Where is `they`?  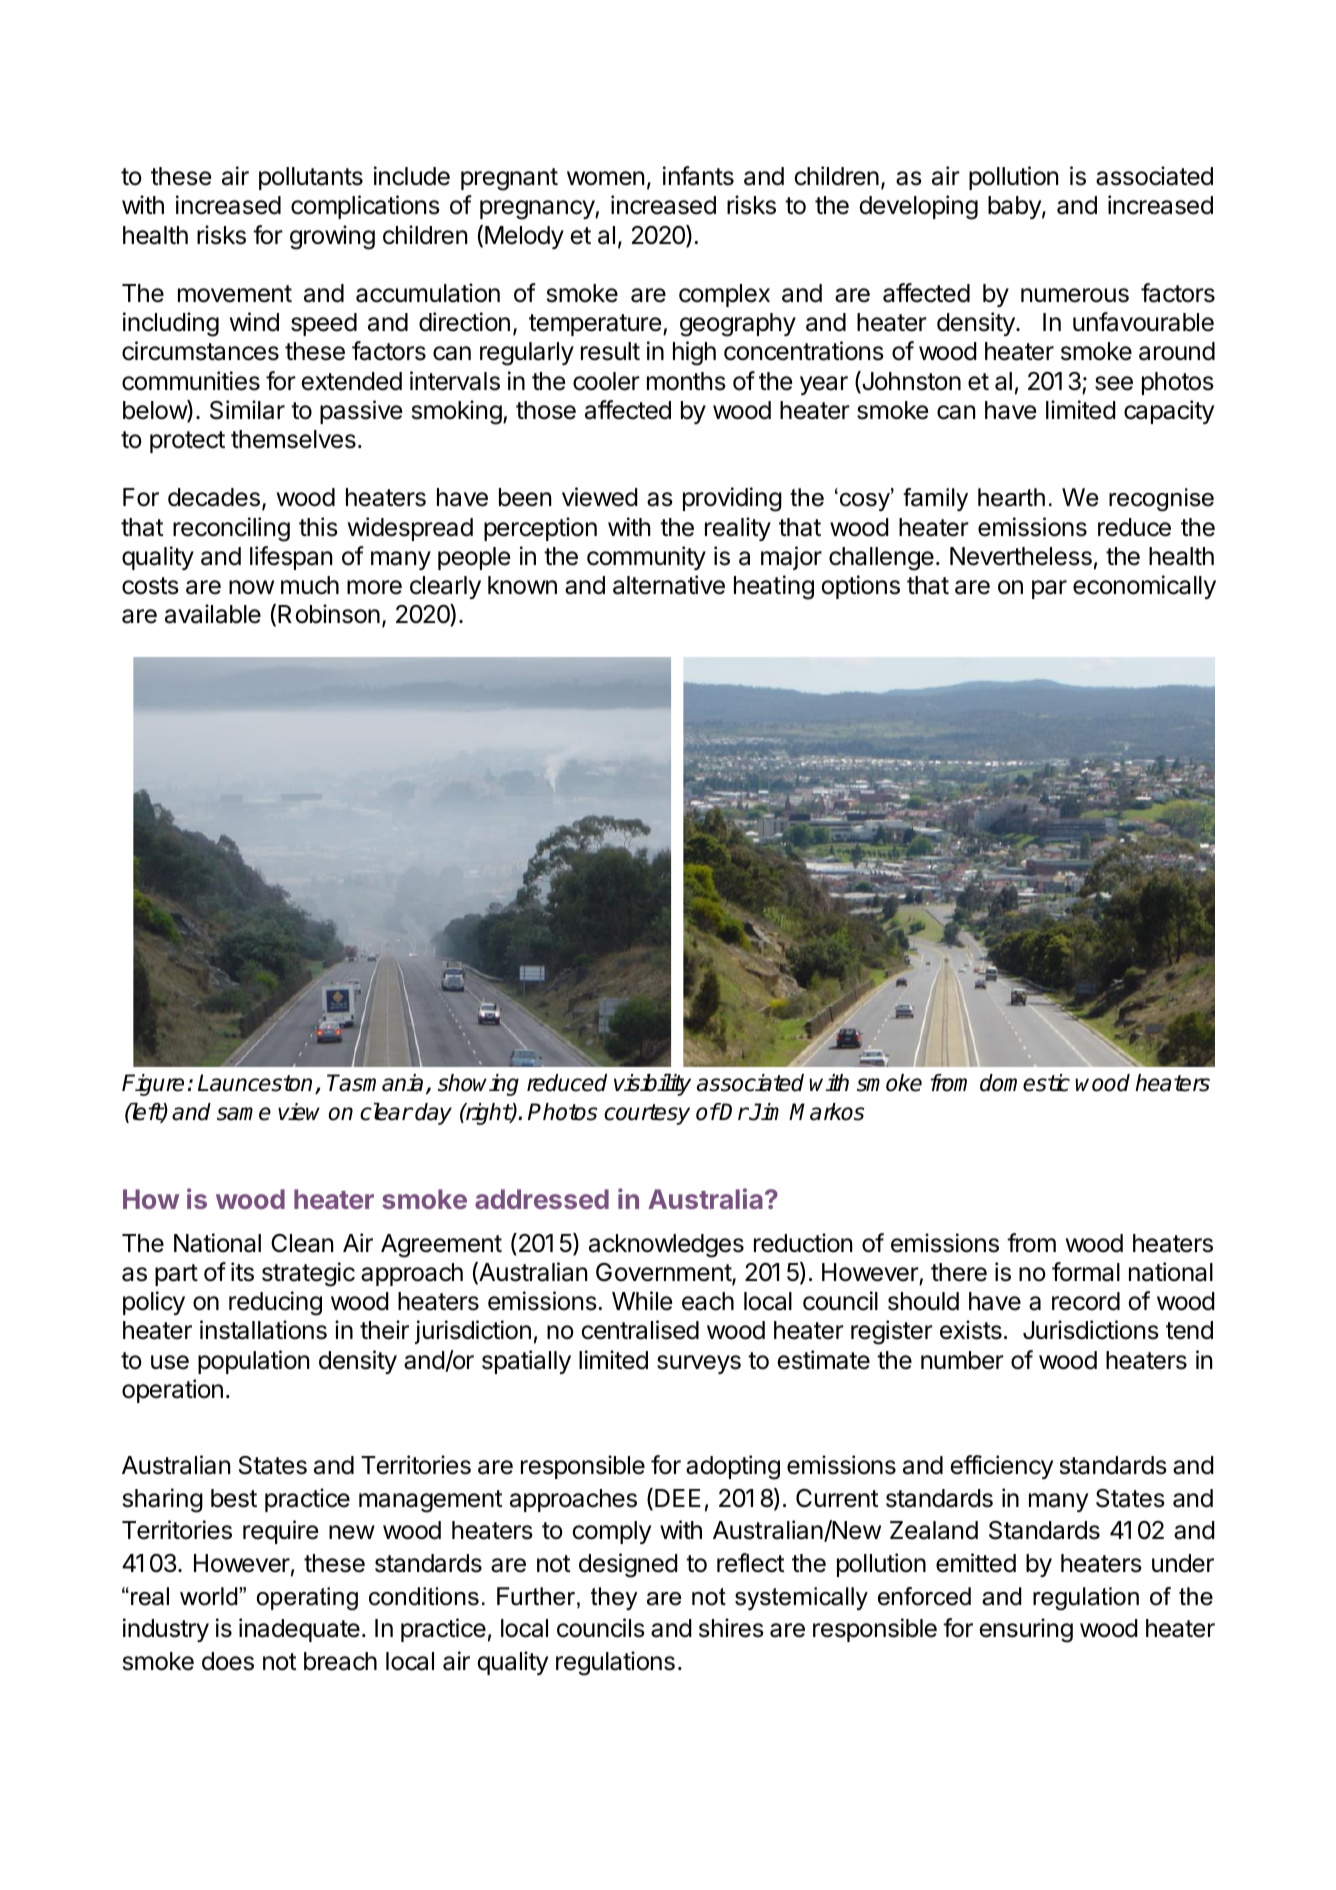
they is located at coordinates (614, 1598).
